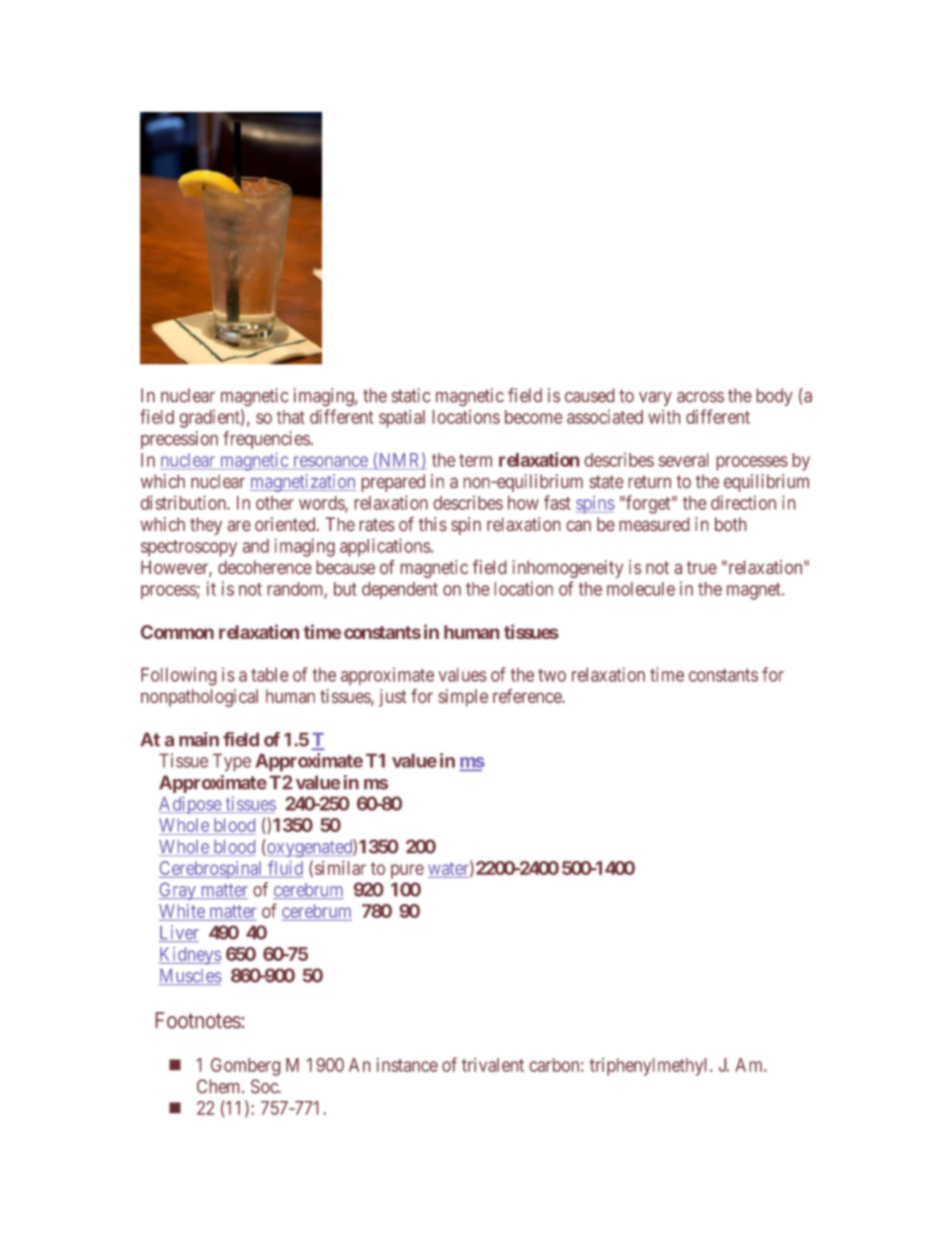 This document has height=1233, width=952. I want to click on instance, so click(407, 1065).
